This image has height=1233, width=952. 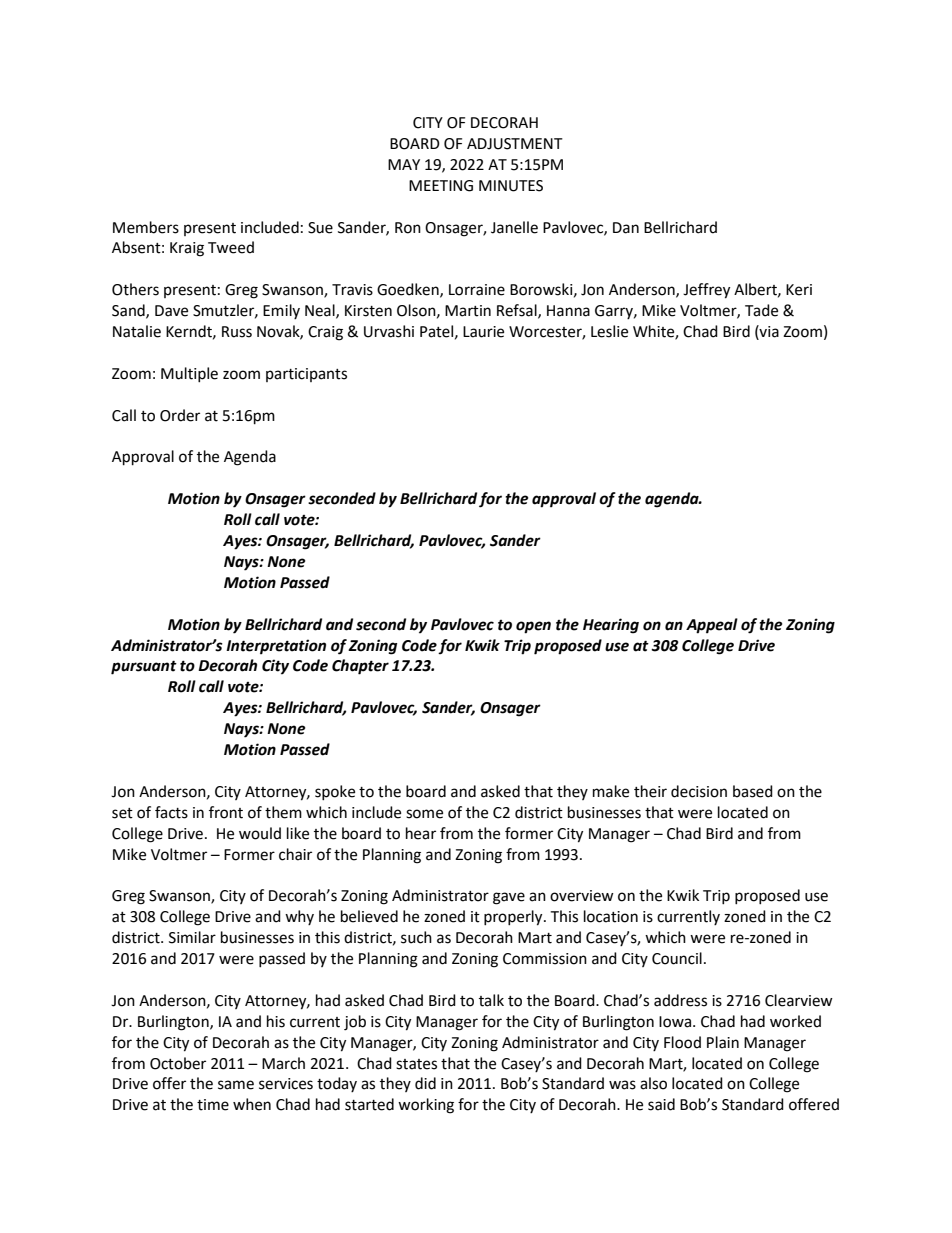 I want to click on Dan, so click(x=626, y=228).
